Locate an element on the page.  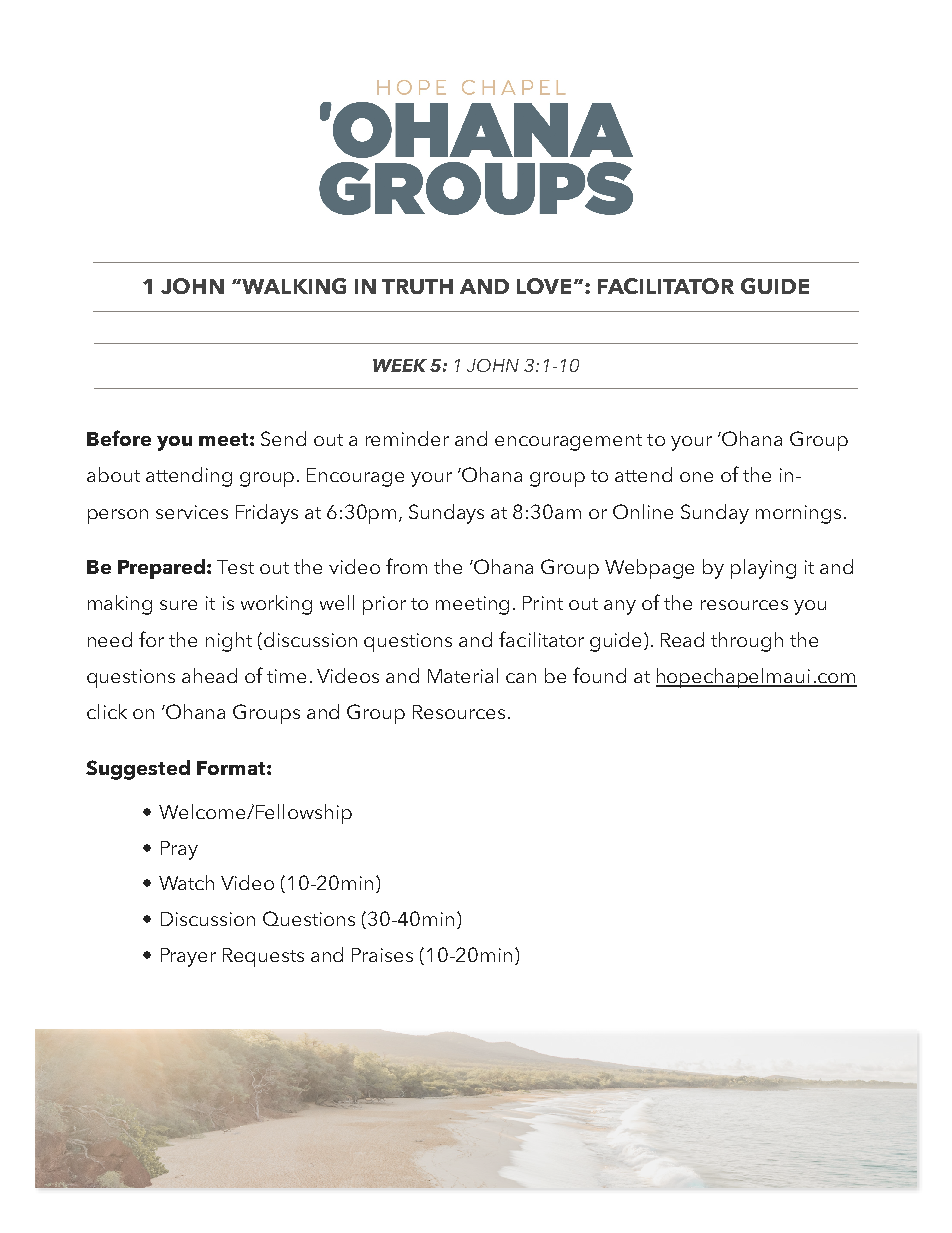
LOVE is located at coordinates (544, 286).
